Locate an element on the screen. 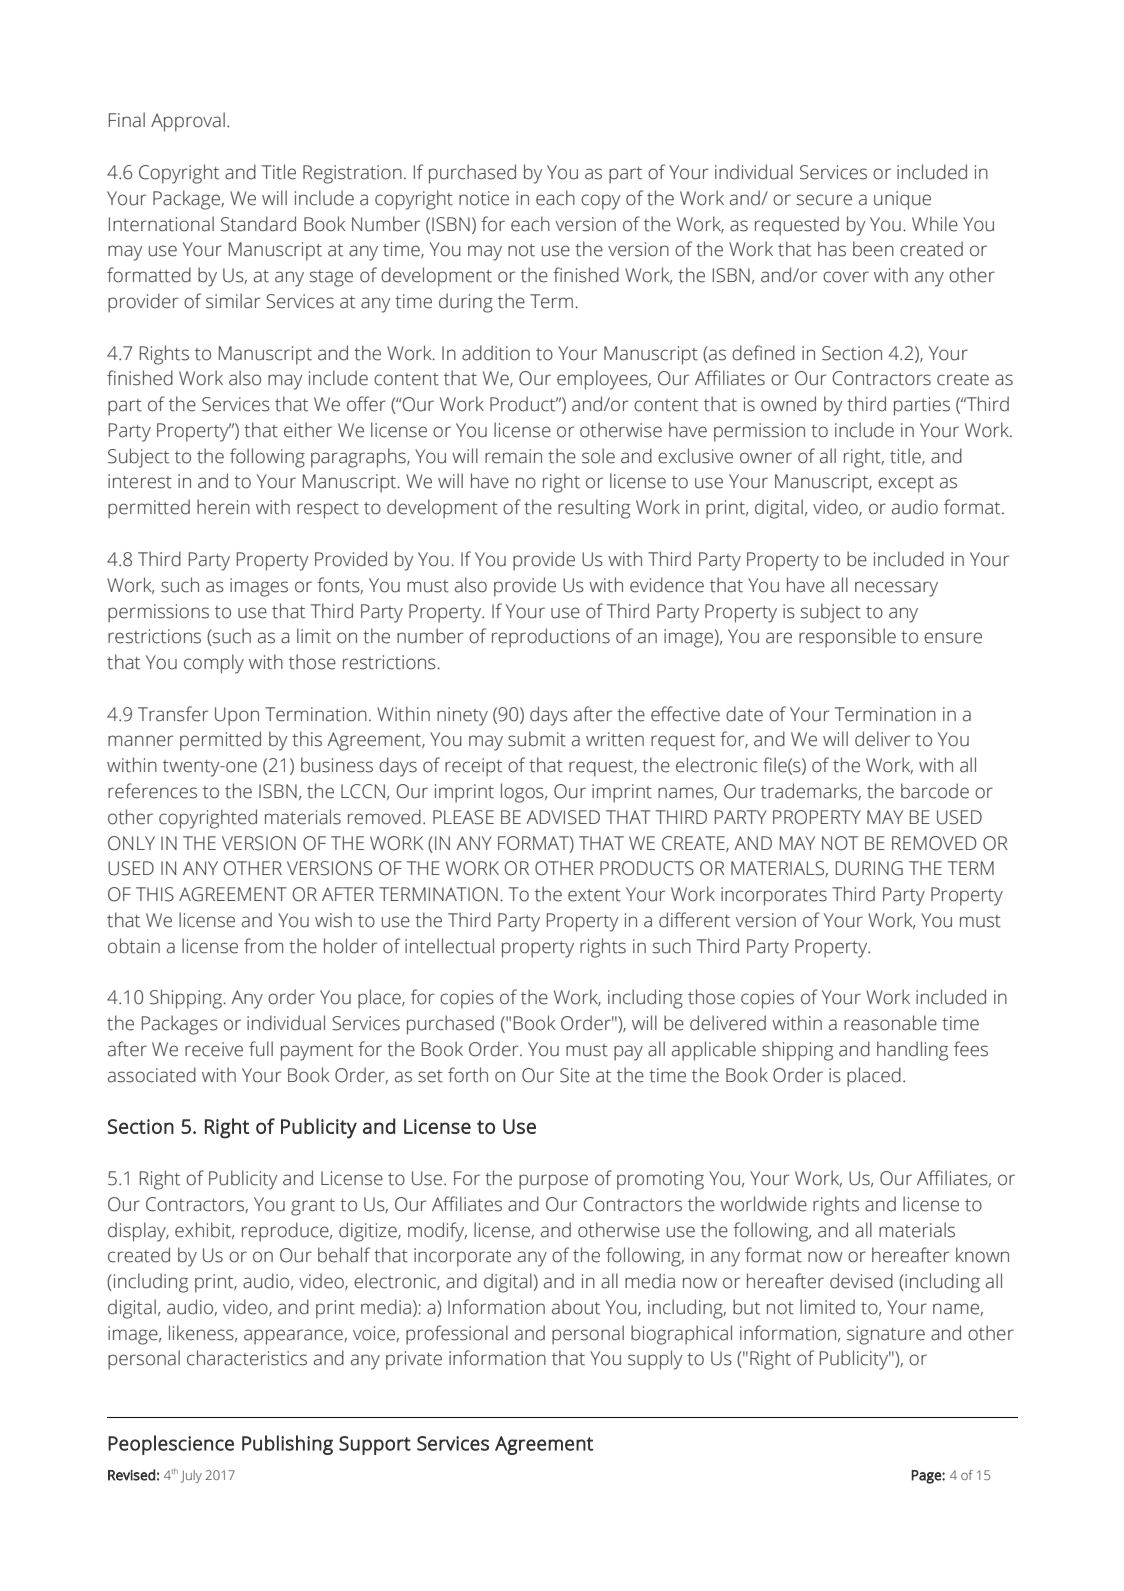 The width and height of the screenshot is (1124, 1591). barcode is located at coordinates (935, 791).
